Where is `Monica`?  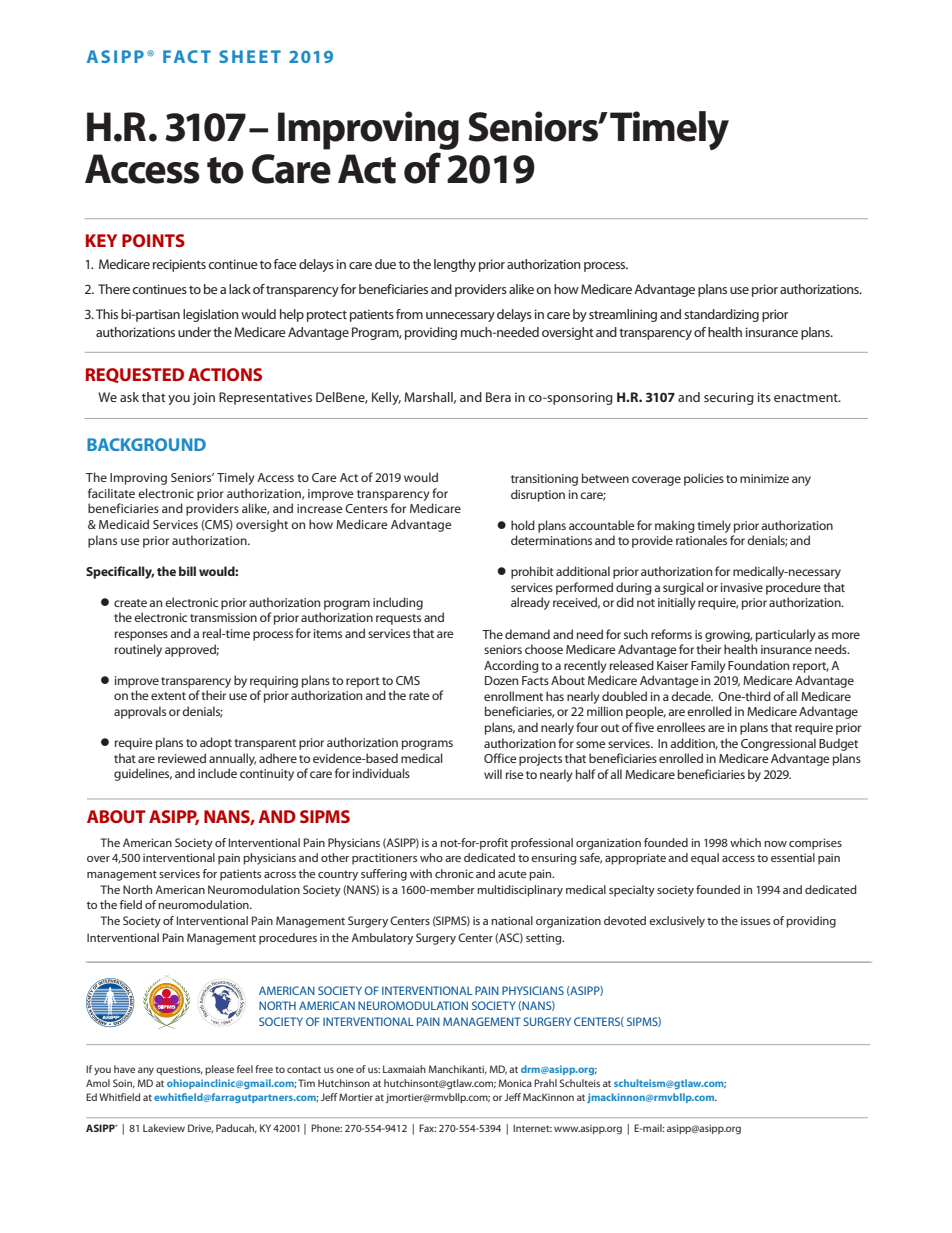 Monica is located at coordinates (515, 1083).
